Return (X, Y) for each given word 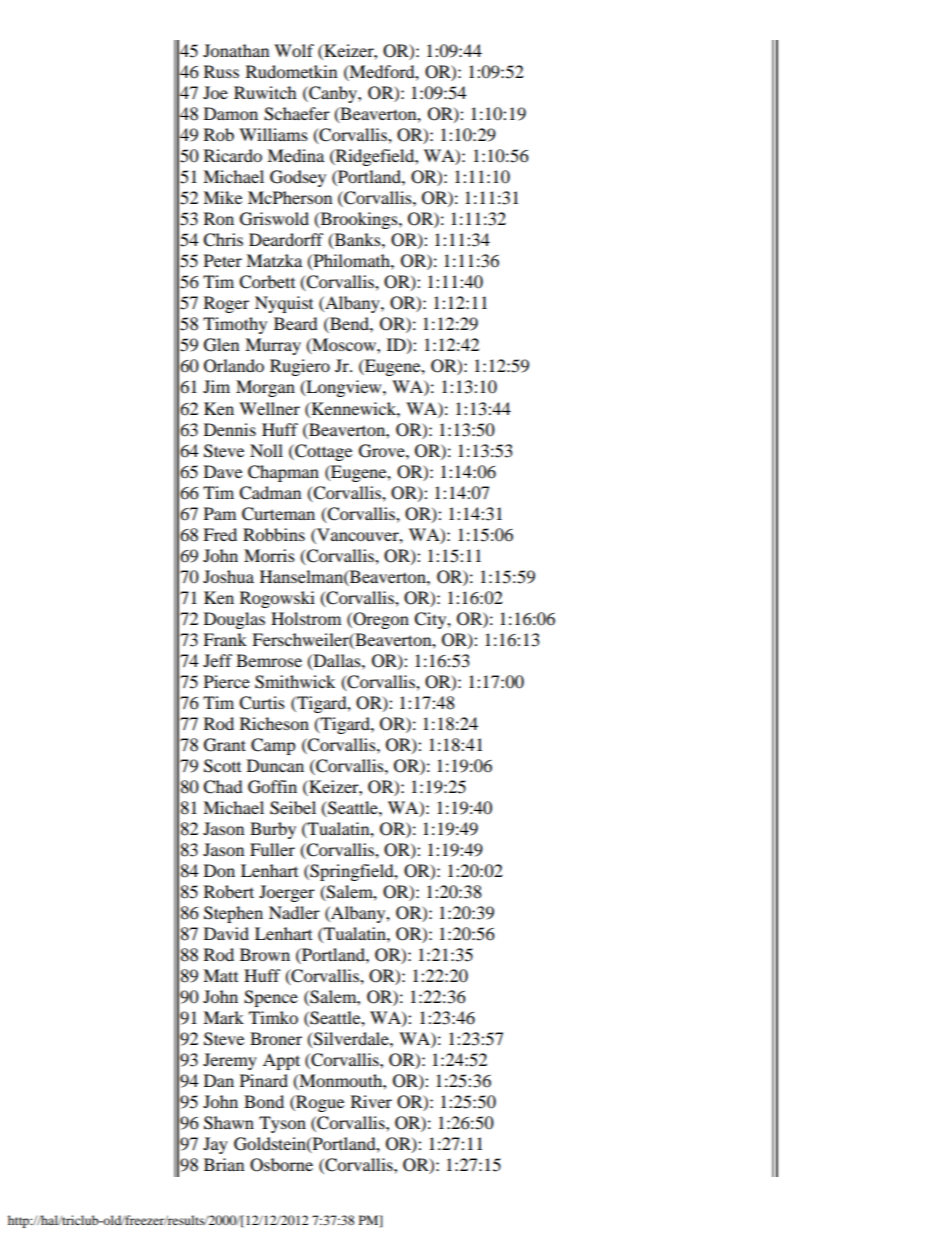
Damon (231, 113)
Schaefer (297, 114)
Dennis (230, 429)
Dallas (337, 661)
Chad (223, 787)
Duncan (275, 765)
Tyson (282, 1124)
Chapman (283, 473)
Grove (383, 451)
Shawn (229, 1123)
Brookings (359, 220)
